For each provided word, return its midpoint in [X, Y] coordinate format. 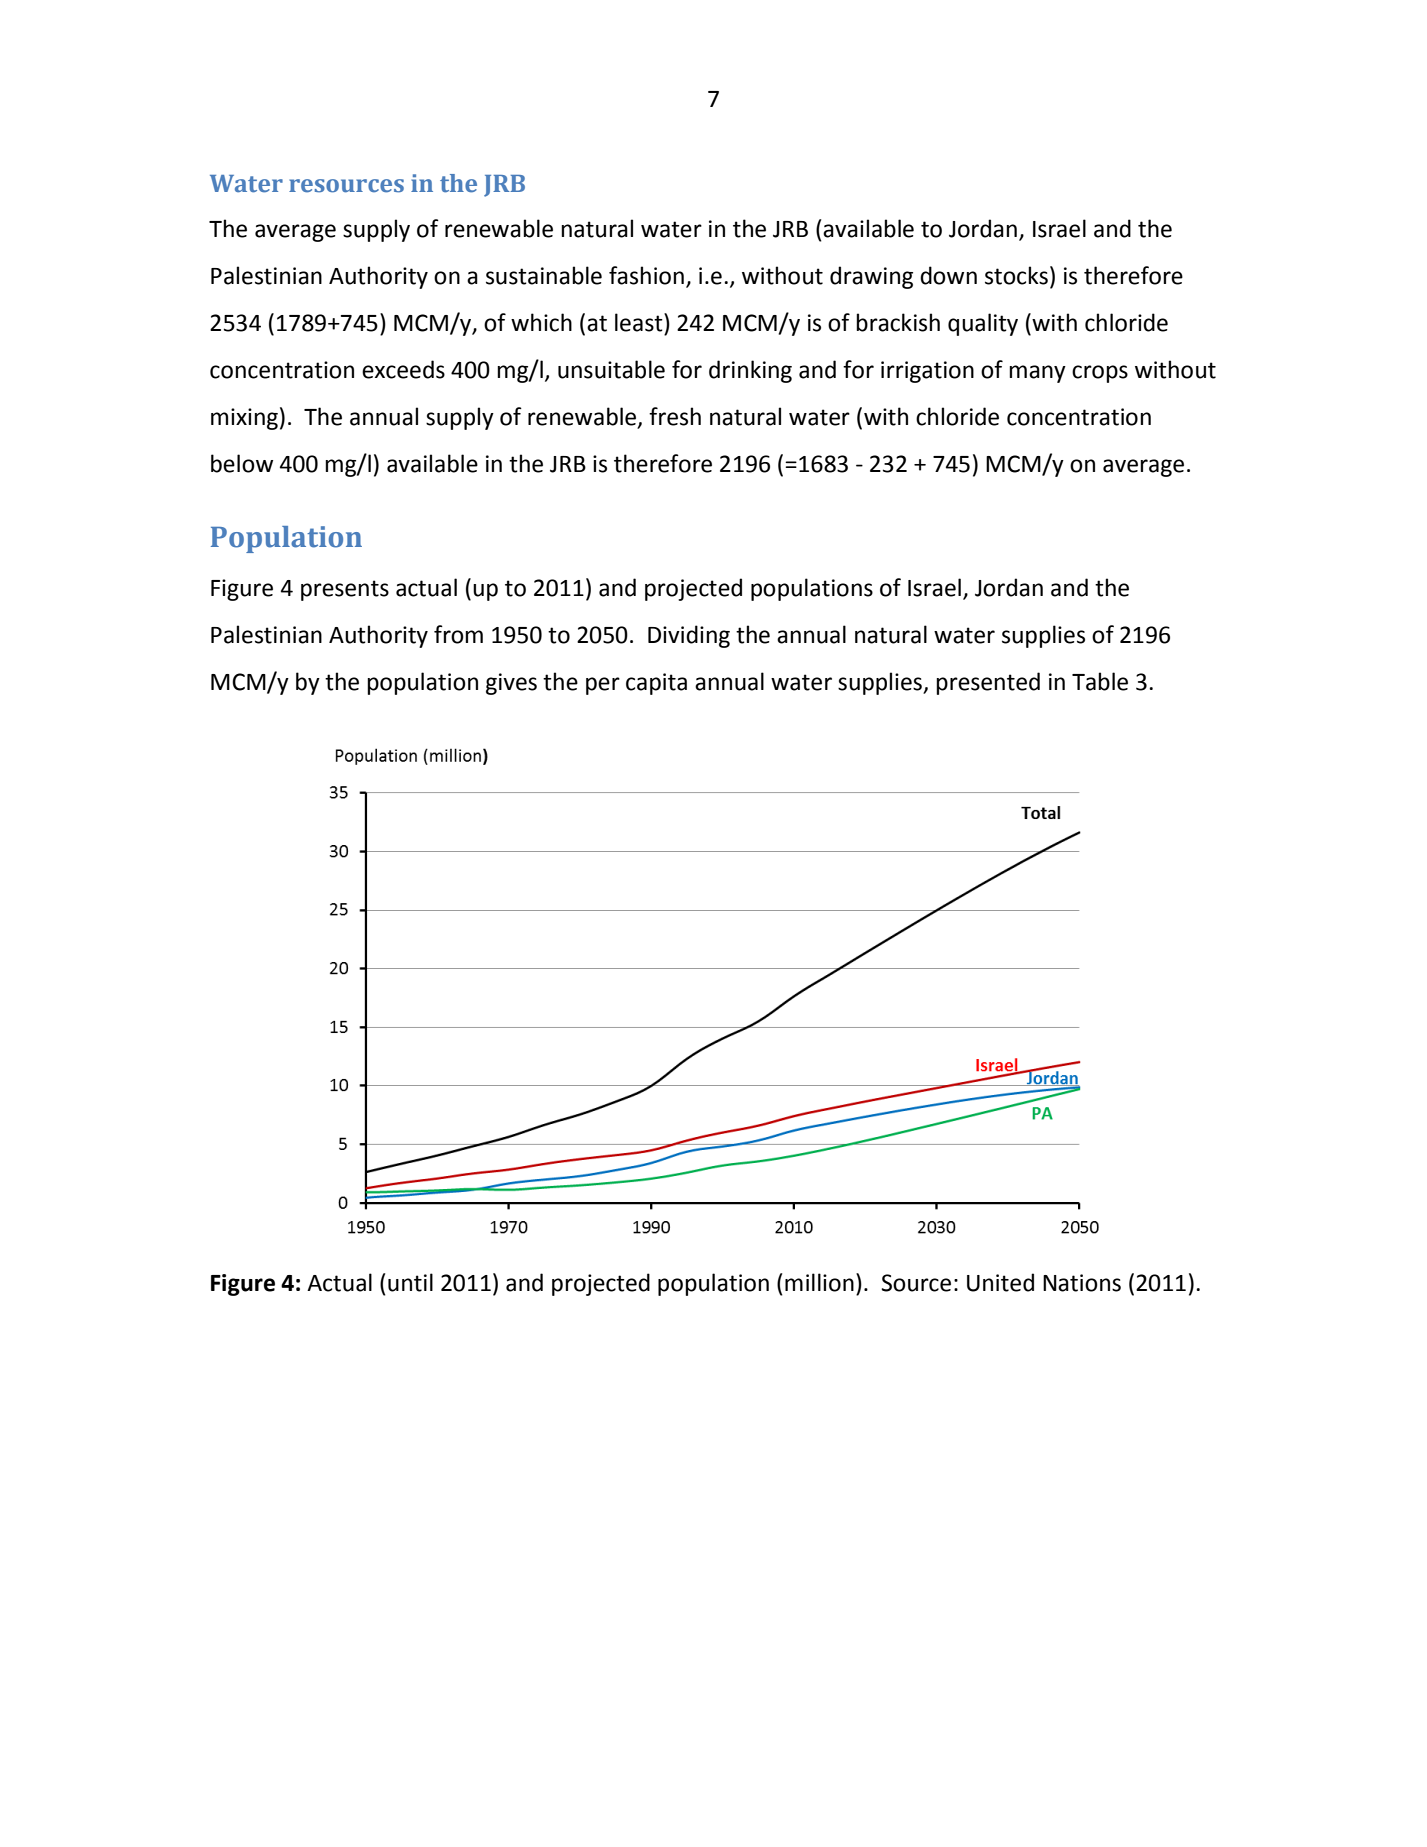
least [640, 322]
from [458, 634]
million [819, 1282]
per [603, 686]
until [410, 1282]
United [1000, 1282]
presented [988, 683]
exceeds [403, 369]
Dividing [689, 636]
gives [511, 684]
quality [983, 324]
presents [345, 590]
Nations [1082, 1283]
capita [656, 684]
